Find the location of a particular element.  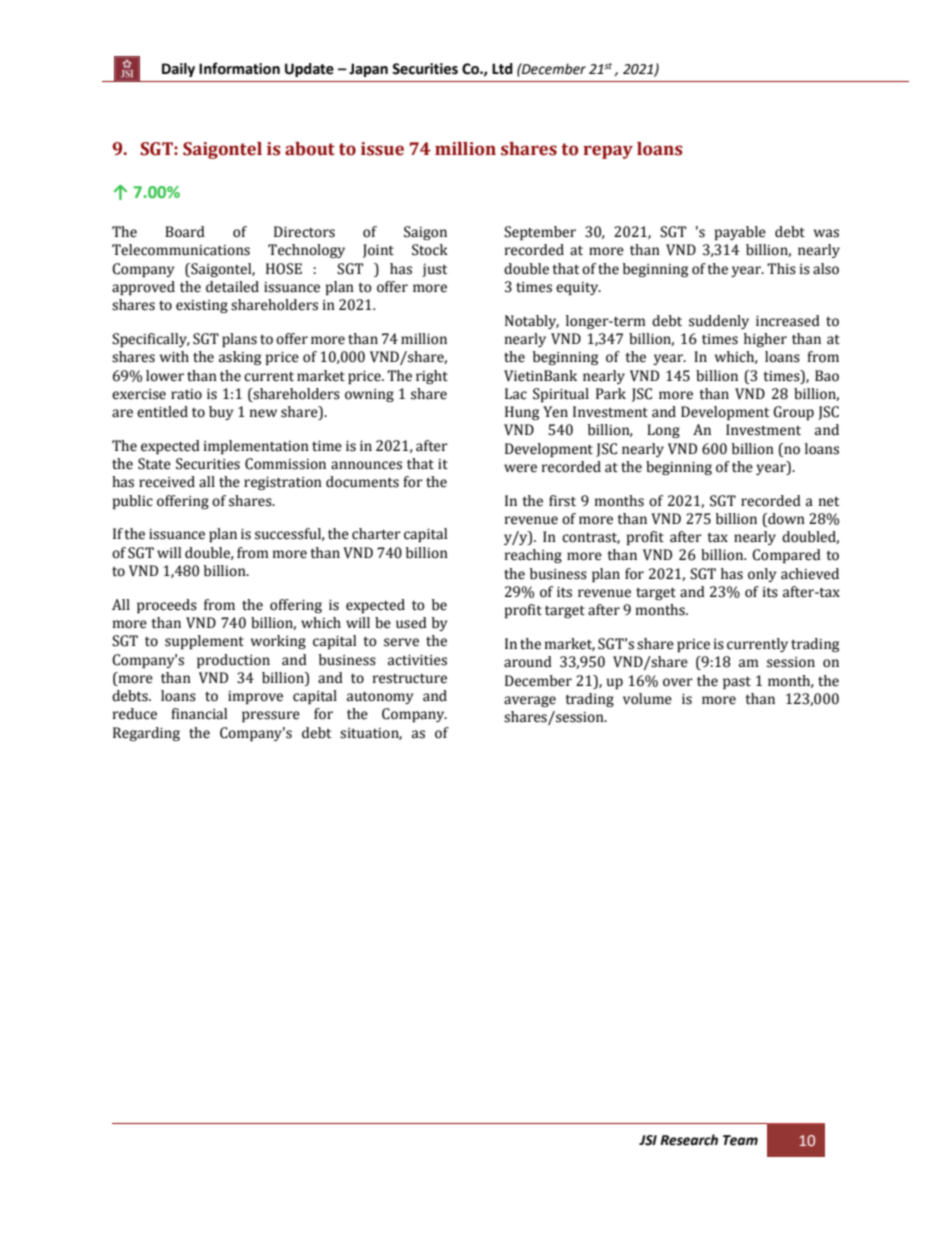

Research is located at coordinates (689, 1140).
